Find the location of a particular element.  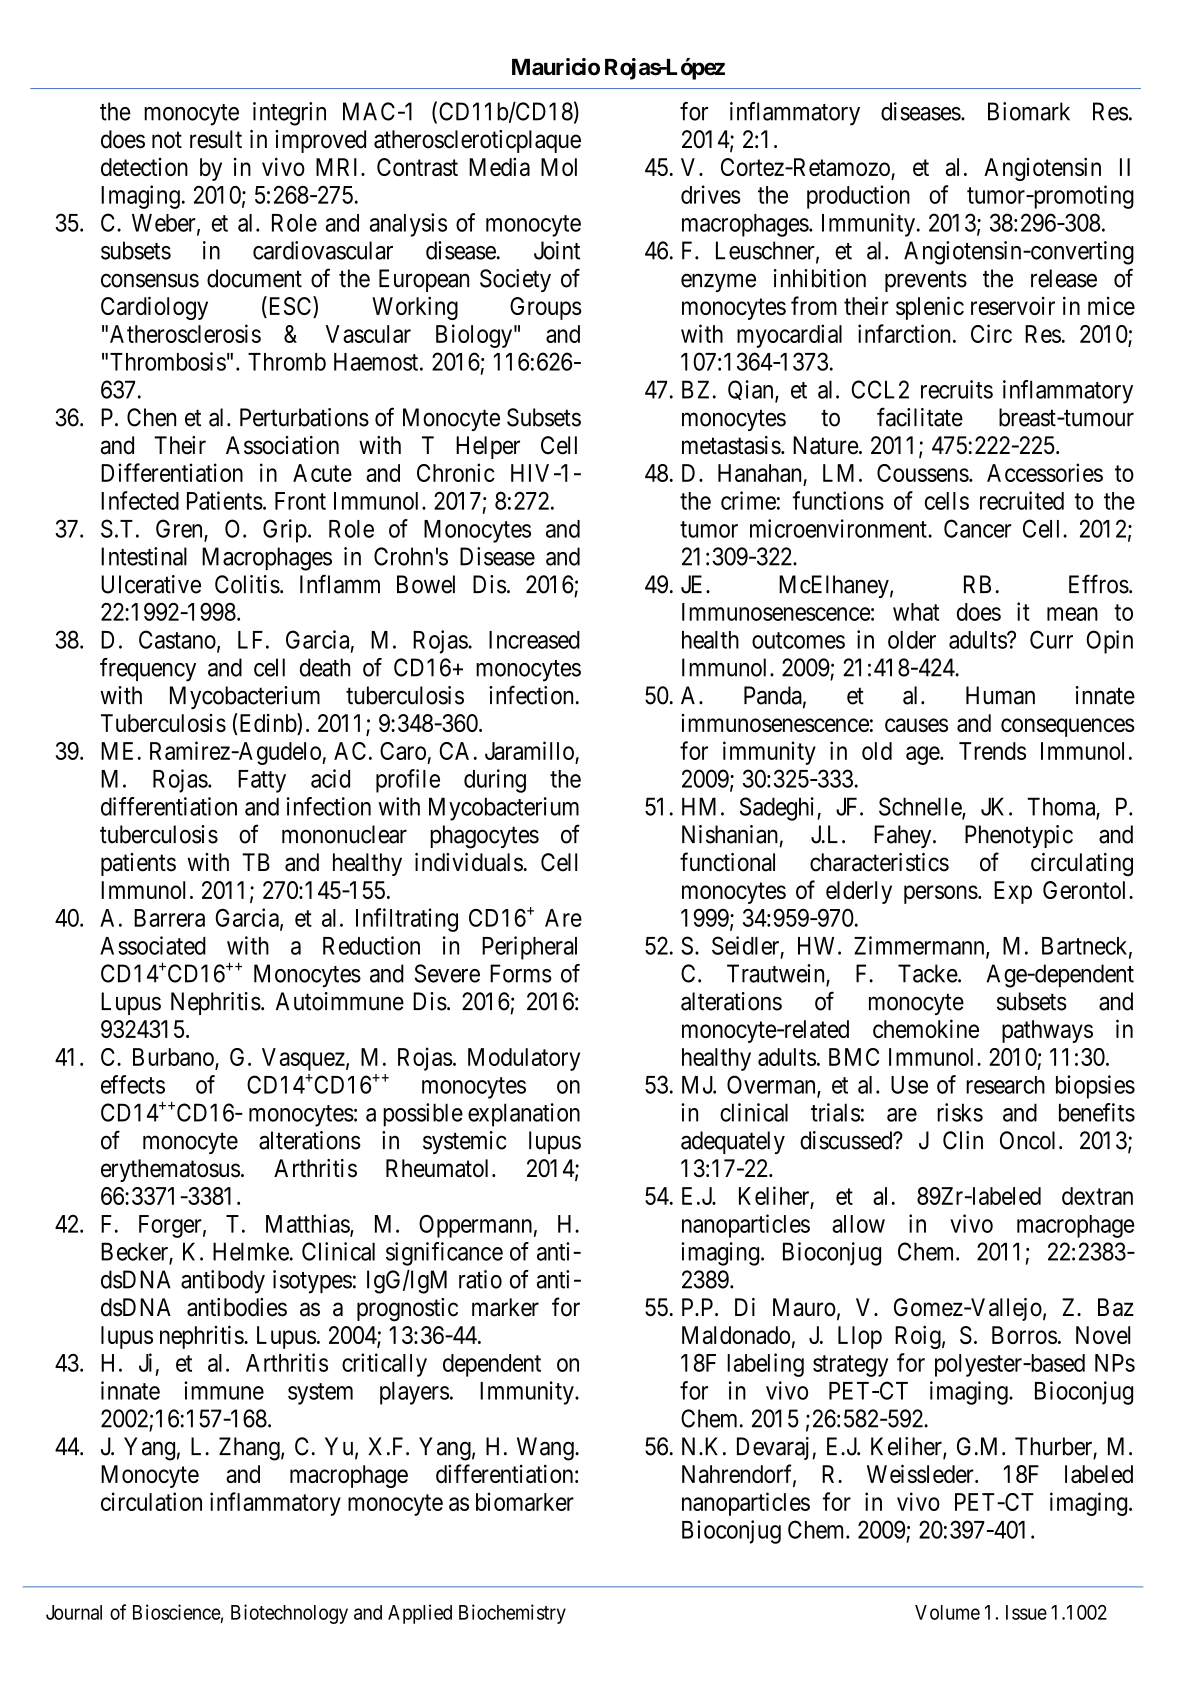

allow is located at coordinates (858, 1224).
